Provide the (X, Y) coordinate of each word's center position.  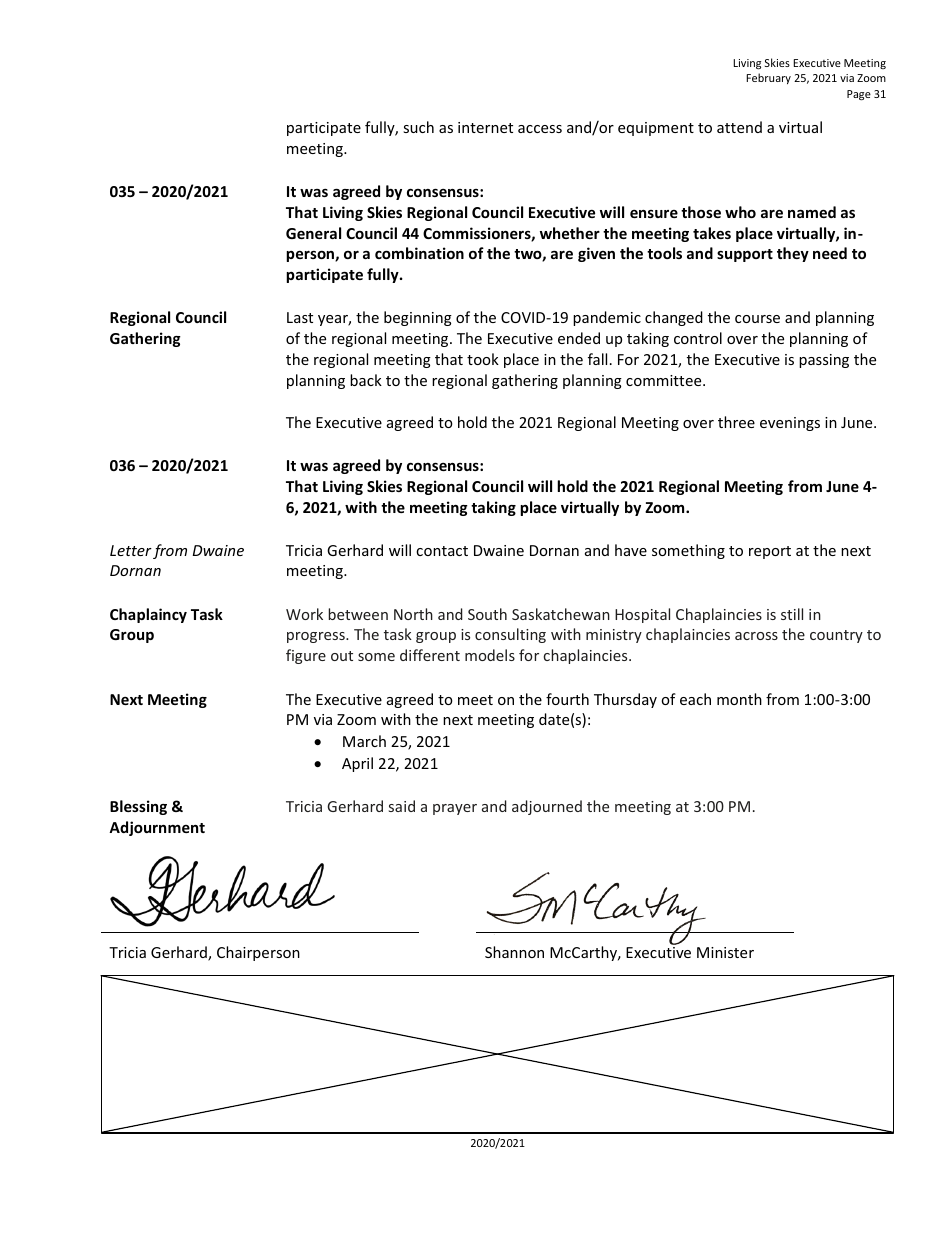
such (418, 127)
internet (485, 127)
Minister (725, 952)
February (768, 78)
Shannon (514, 952)
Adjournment (157, 828)
